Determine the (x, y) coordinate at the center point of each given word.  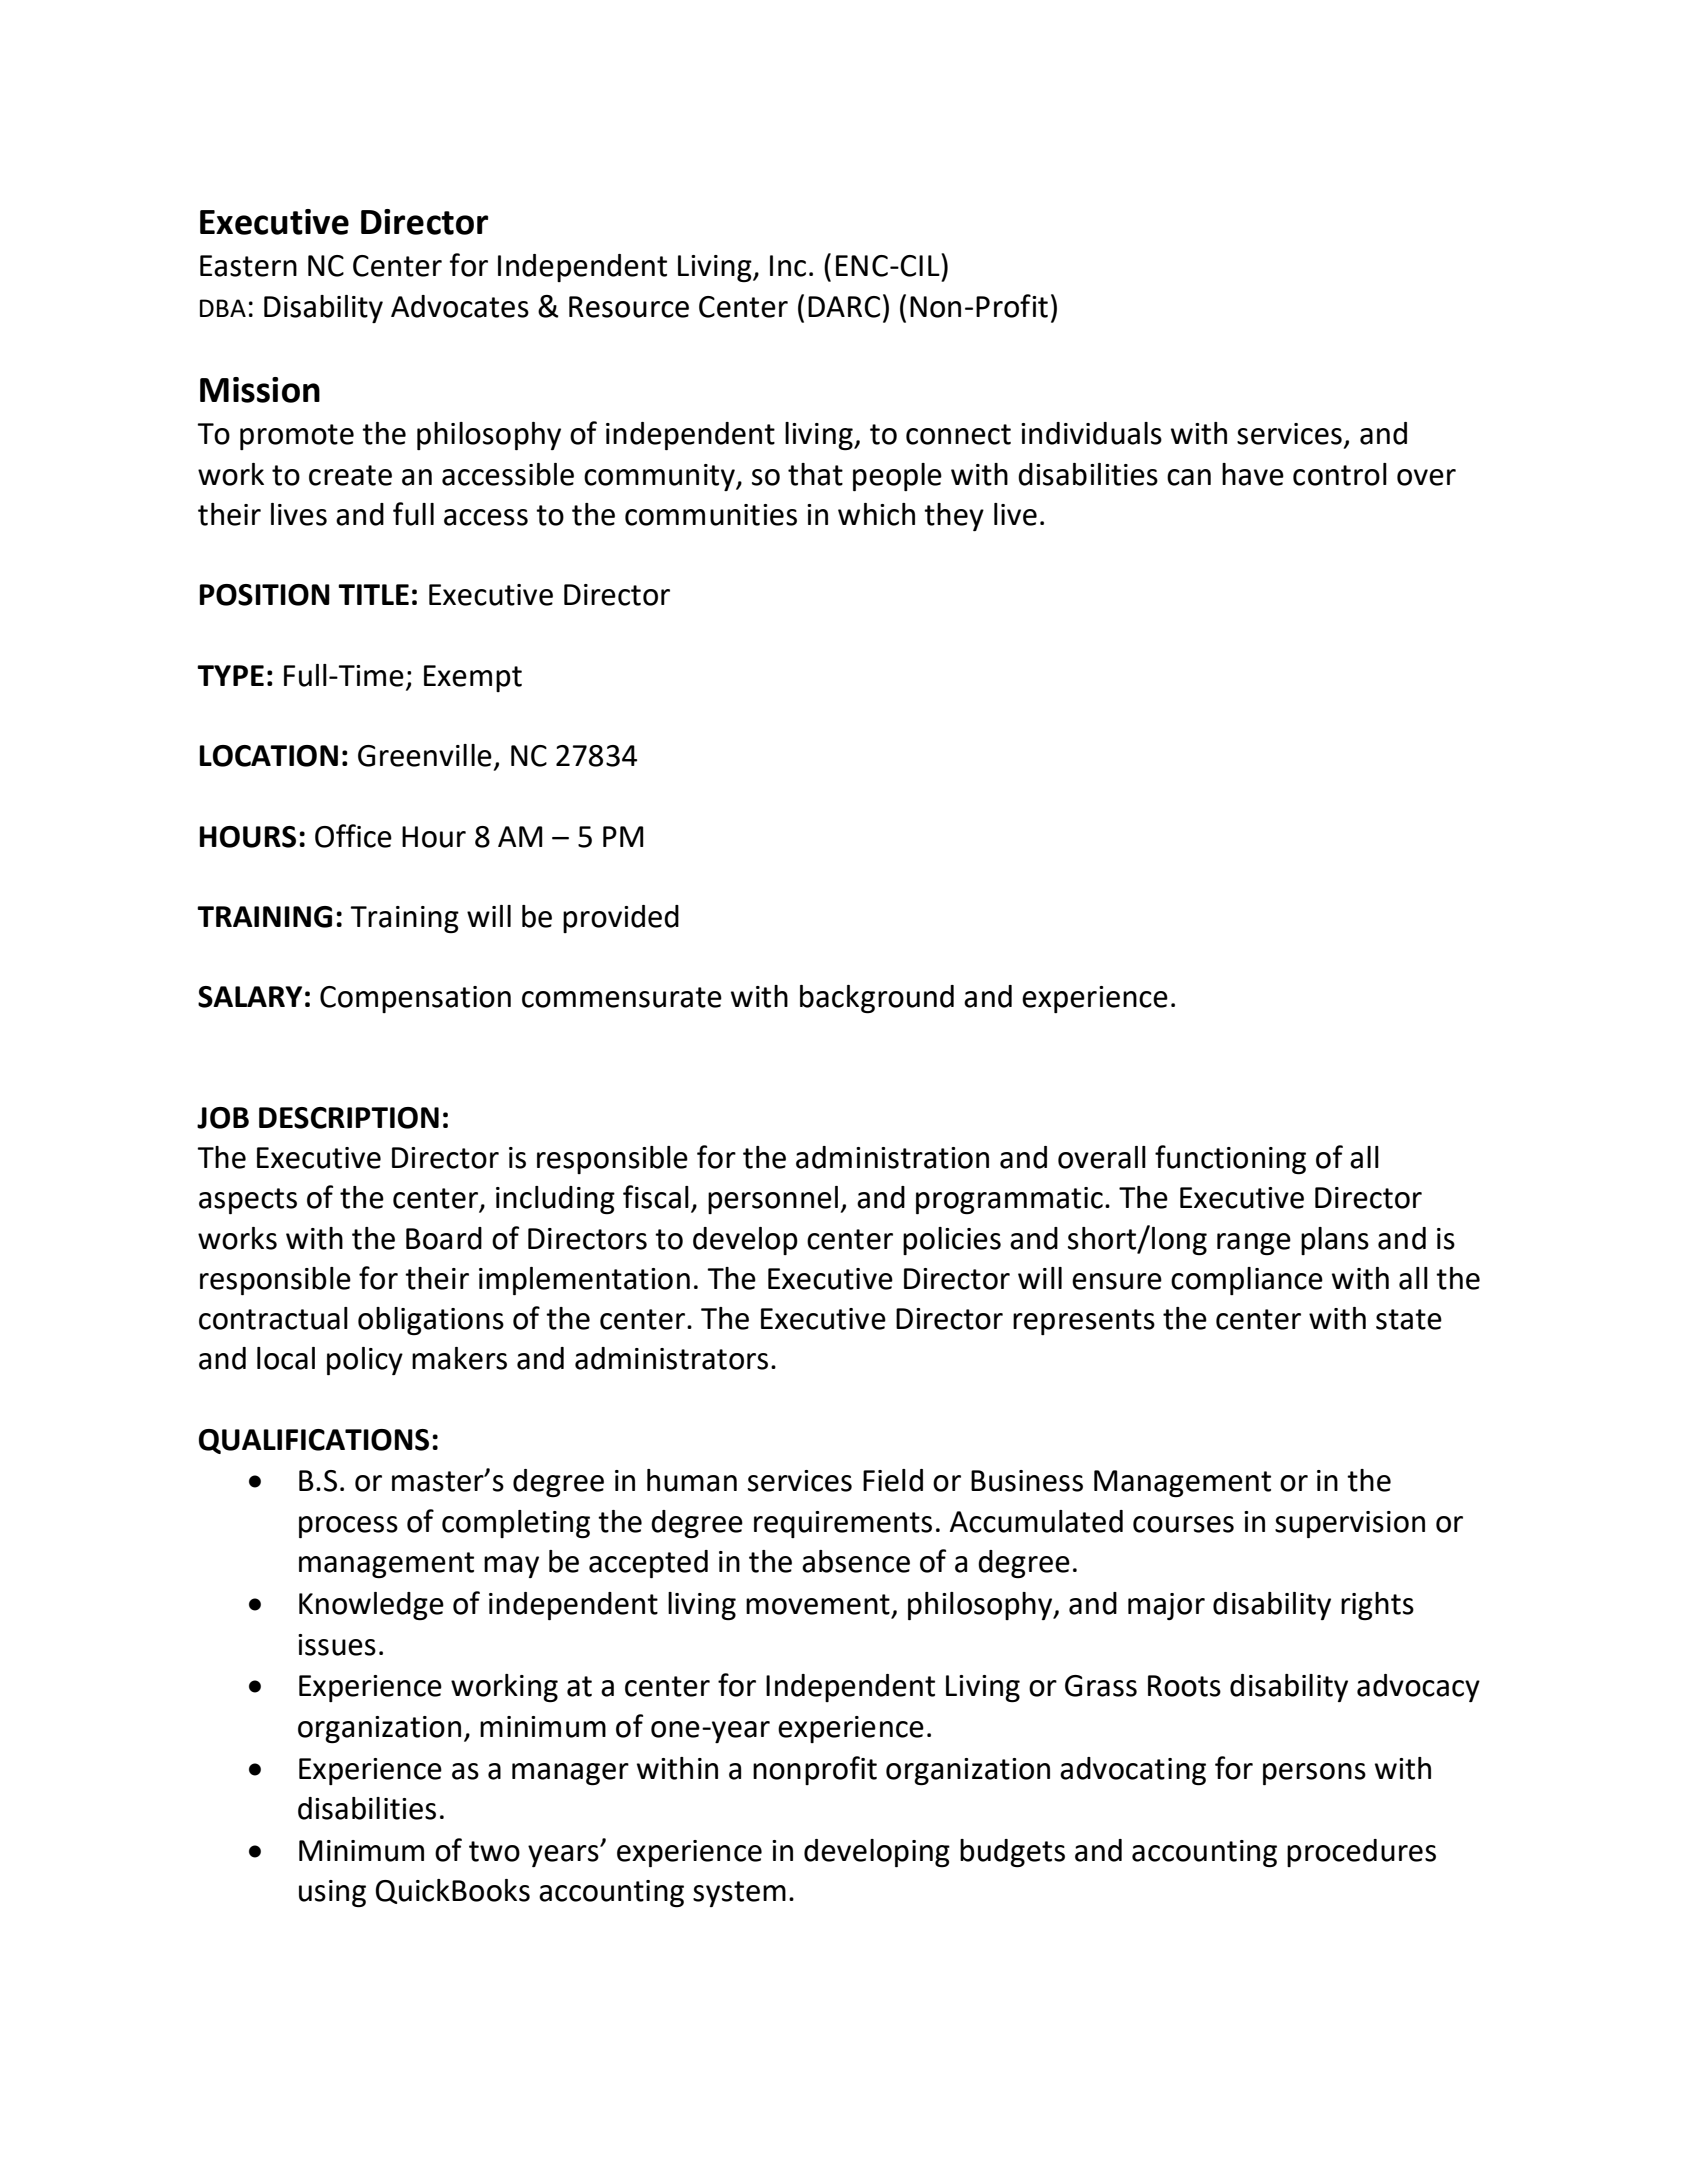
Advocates (460, 306)
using (332, 1893)
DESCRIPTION (349, 1118)
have (1253, 474)
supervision (1350, 1524)
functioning (1230, 1159)
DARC (844, 307)
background (877, 999)
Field (893, 1480)
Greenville (425, 755)
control (1340, 474)
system (739, 1894)
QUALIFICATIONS (314, 1441)
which (876, 514)
